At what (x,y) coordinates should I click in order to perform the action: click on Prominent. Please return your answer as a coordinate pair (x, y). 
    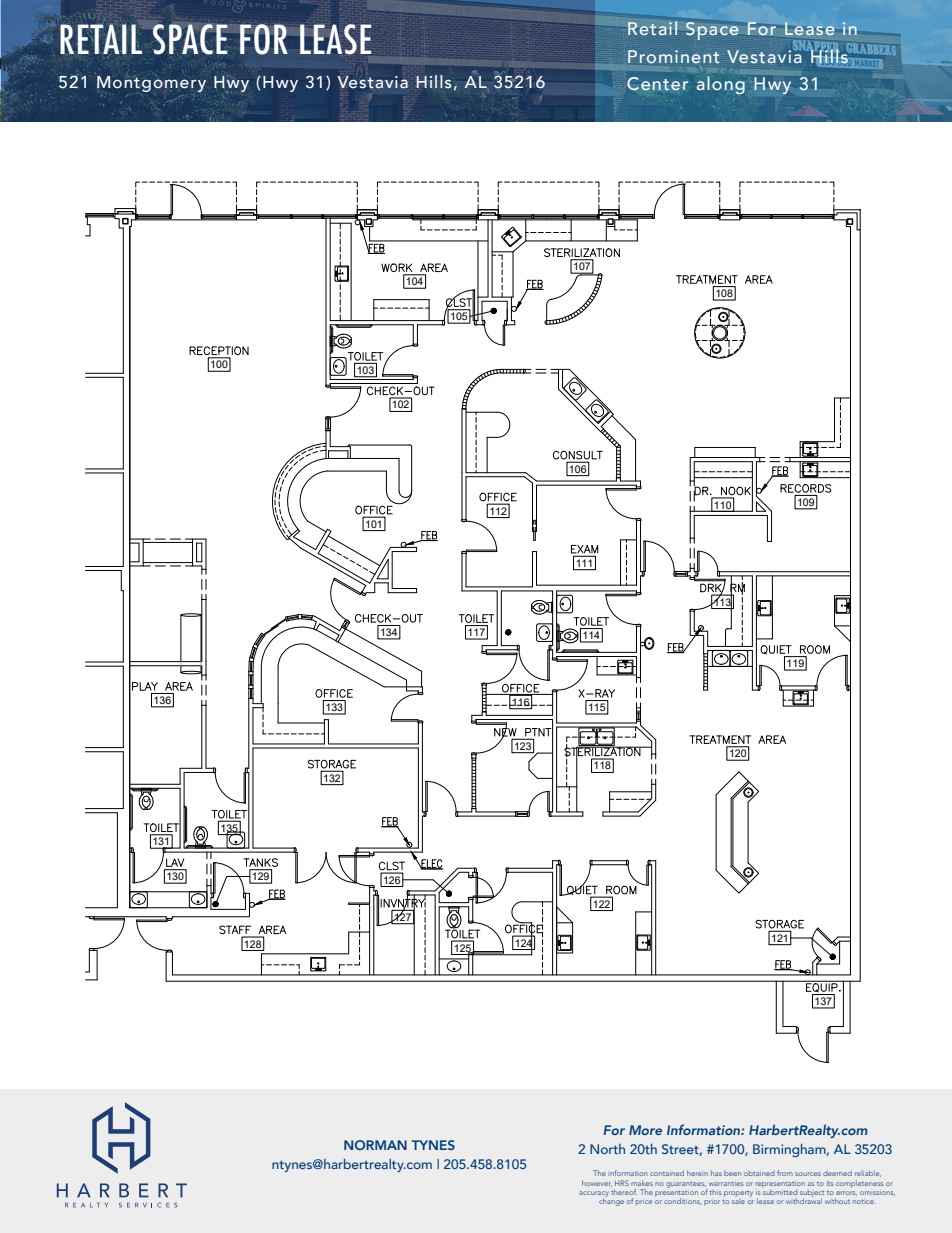
    Looking at the image, I should click on (673, 56).
